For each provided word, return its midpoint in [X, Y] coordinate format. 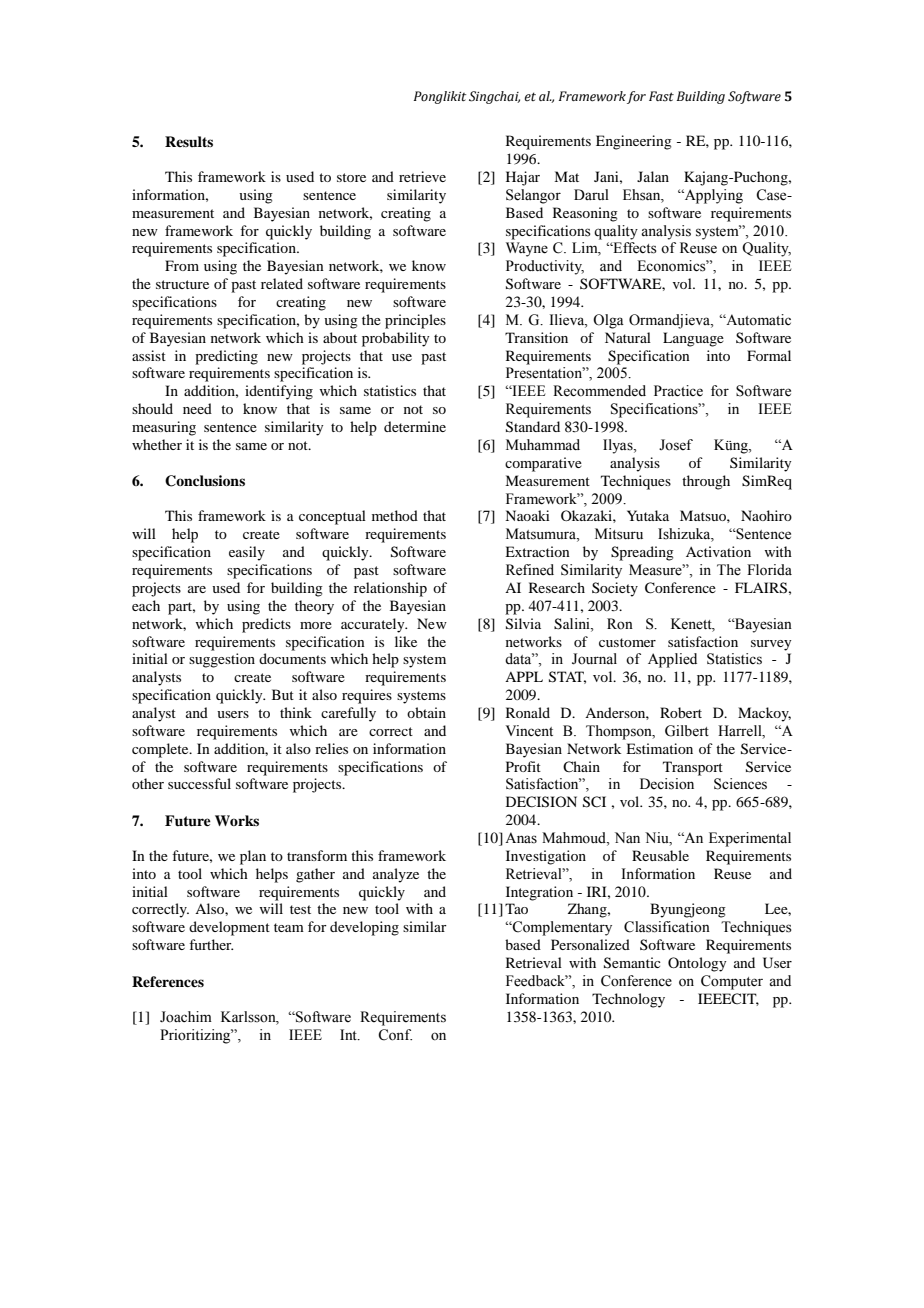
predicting [226, 357]
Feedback [537, 981]
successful [199, 783]
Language [693, 339]
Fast [661, 96]
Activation [718, 551]
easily [247, 553]
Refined [530, 570]
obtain [426, 712]
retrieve [422, 176]
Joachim [186, 1017]
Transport [693, 768]
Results [189, 141]
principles [415, 321]
